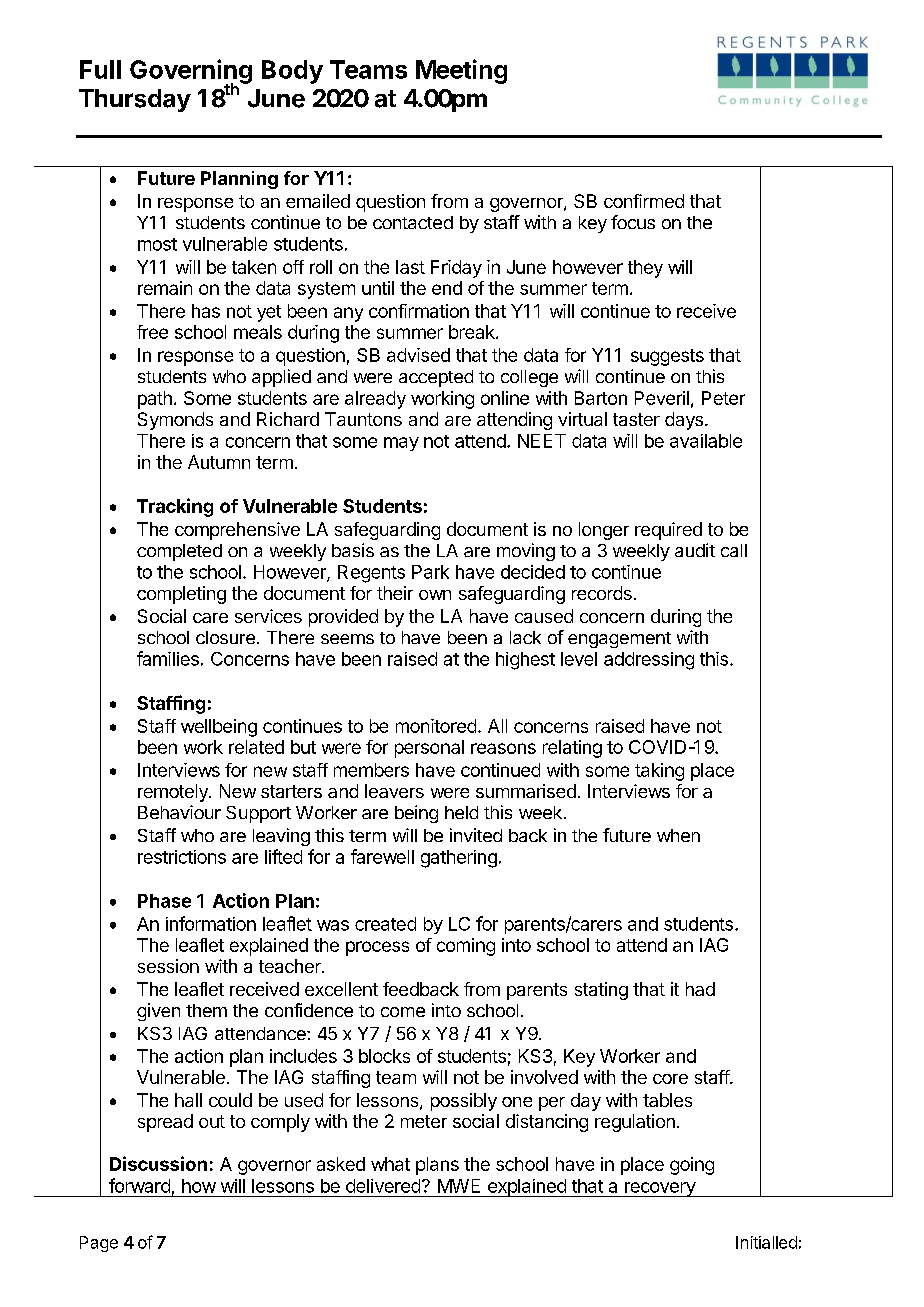  I want to click on may, so click(401, 444).
